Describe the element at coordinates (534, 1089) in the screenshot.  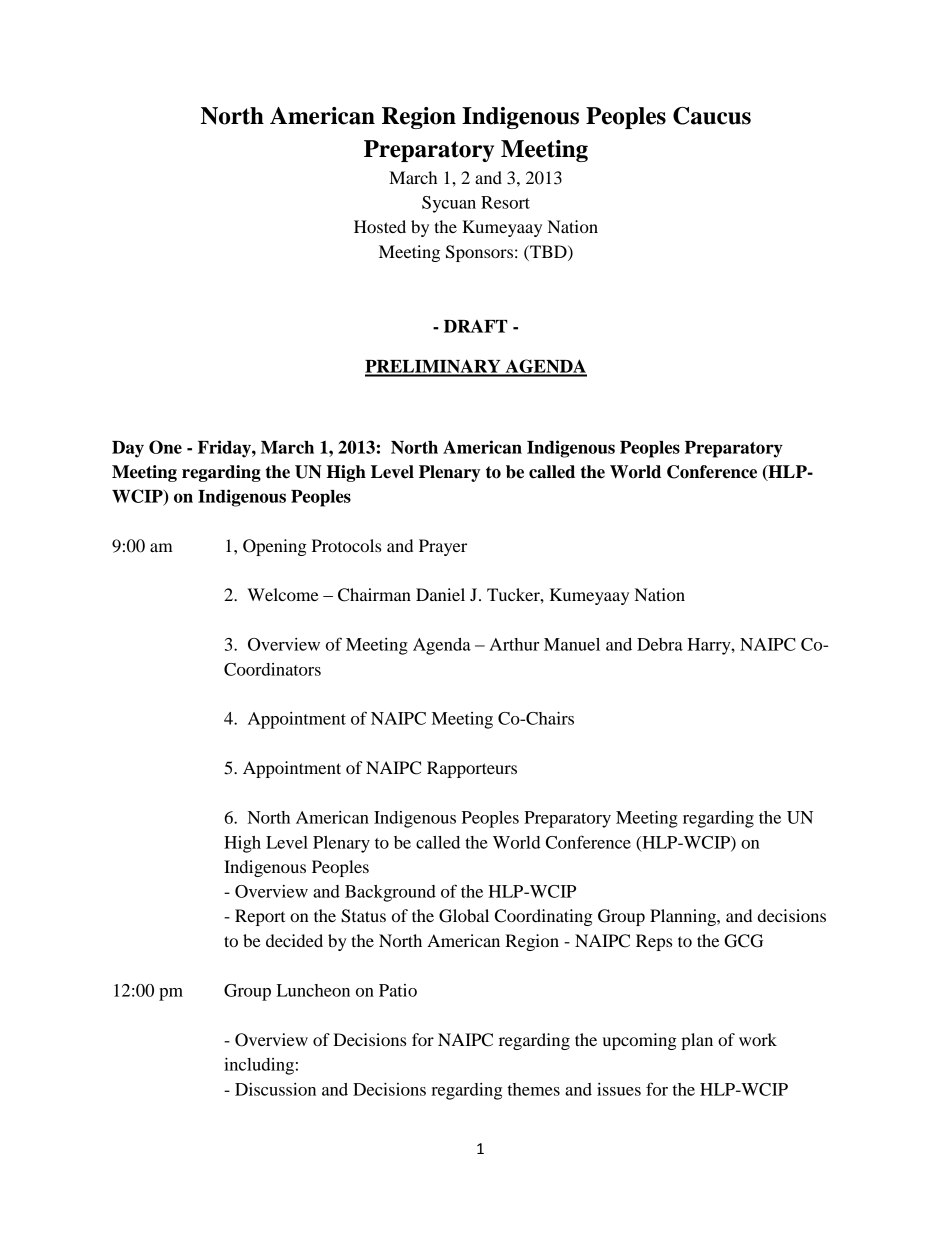
I see `themes` at that location.
